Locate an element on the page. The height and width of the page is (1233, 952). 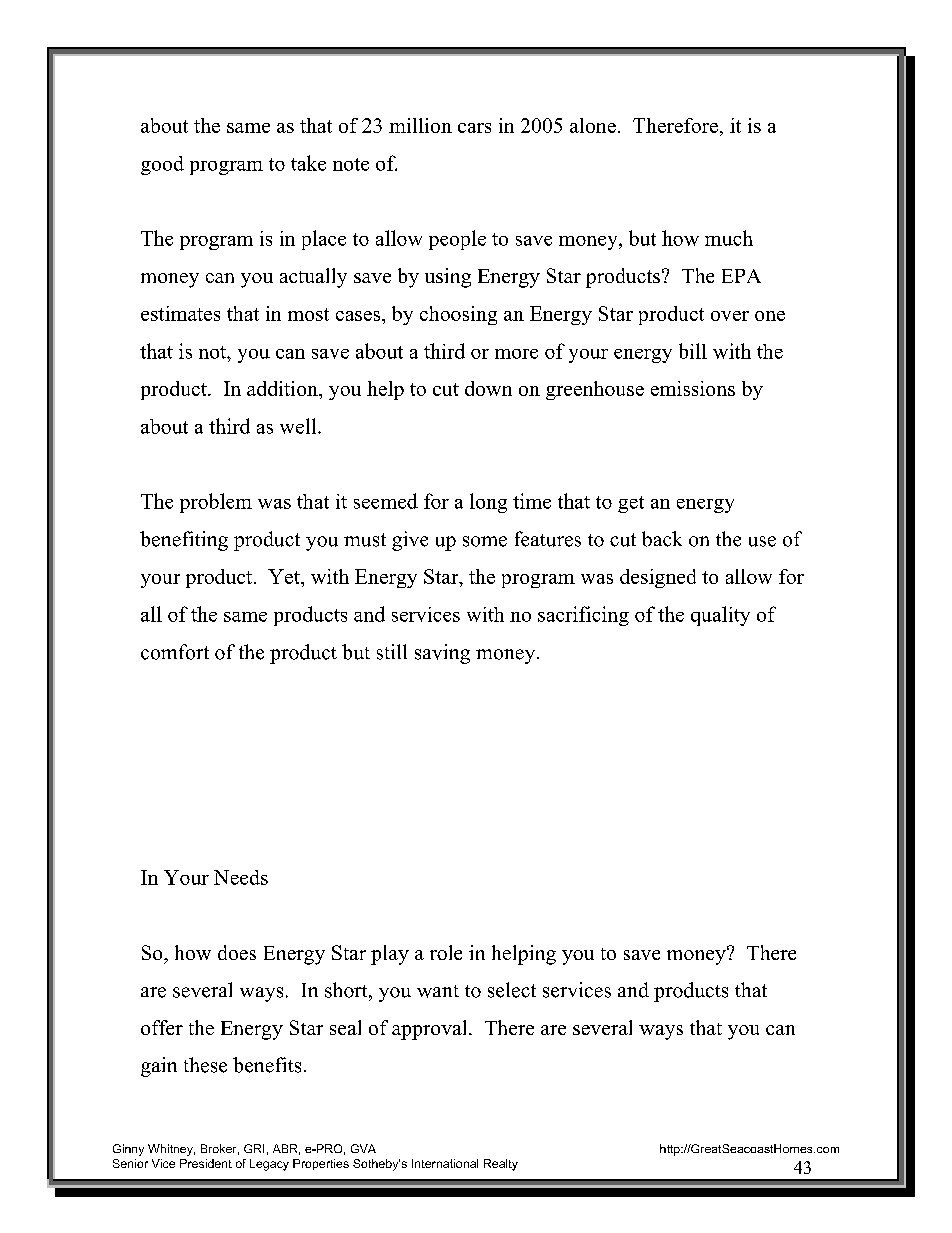
quality is located at coordinates (720, 616).
